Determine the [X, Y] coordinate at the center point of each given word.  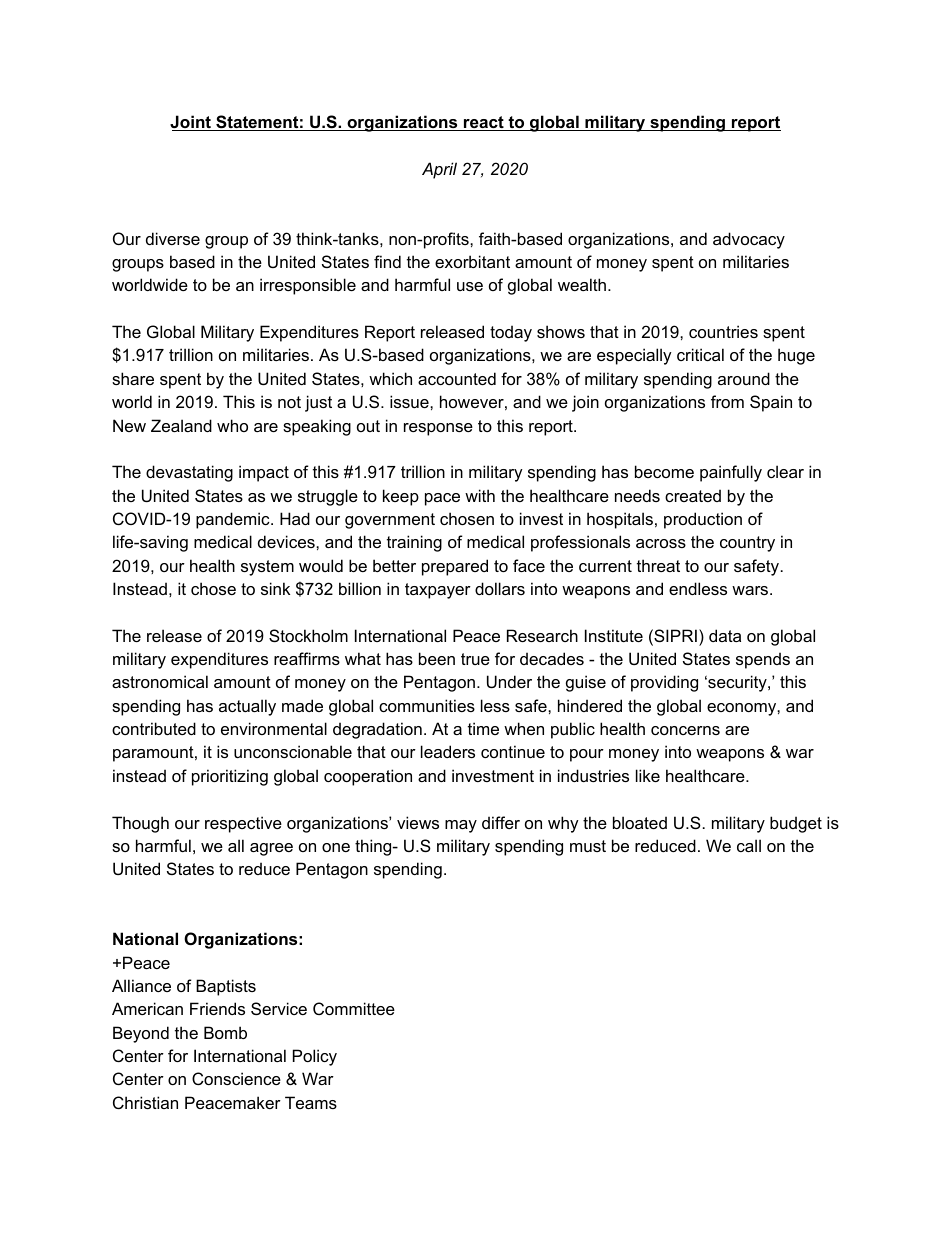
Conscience [236, 1078]
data [725, 635]
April [439, 170]
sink [275, 588]
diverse [173, 238]
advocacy [749, 240]
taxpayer [438, 591]
